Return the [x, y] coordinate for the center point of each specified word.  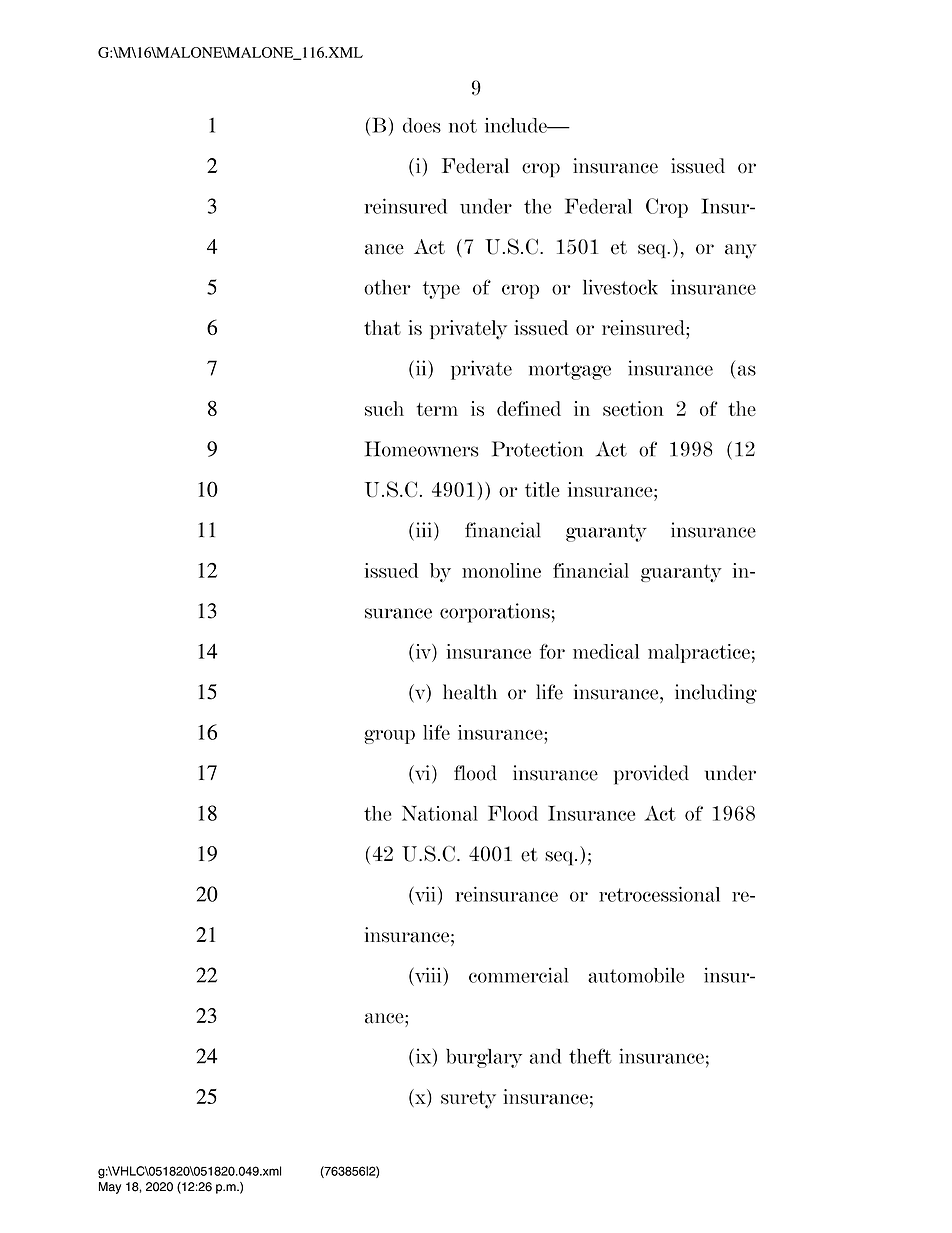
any [741, 251]
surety [468, 1100]
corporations [495, 613]
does [422, 125]
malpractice [699, 653]
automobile [636, 975]
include [517, 125]
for [552, 651]
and [545, 1056]
